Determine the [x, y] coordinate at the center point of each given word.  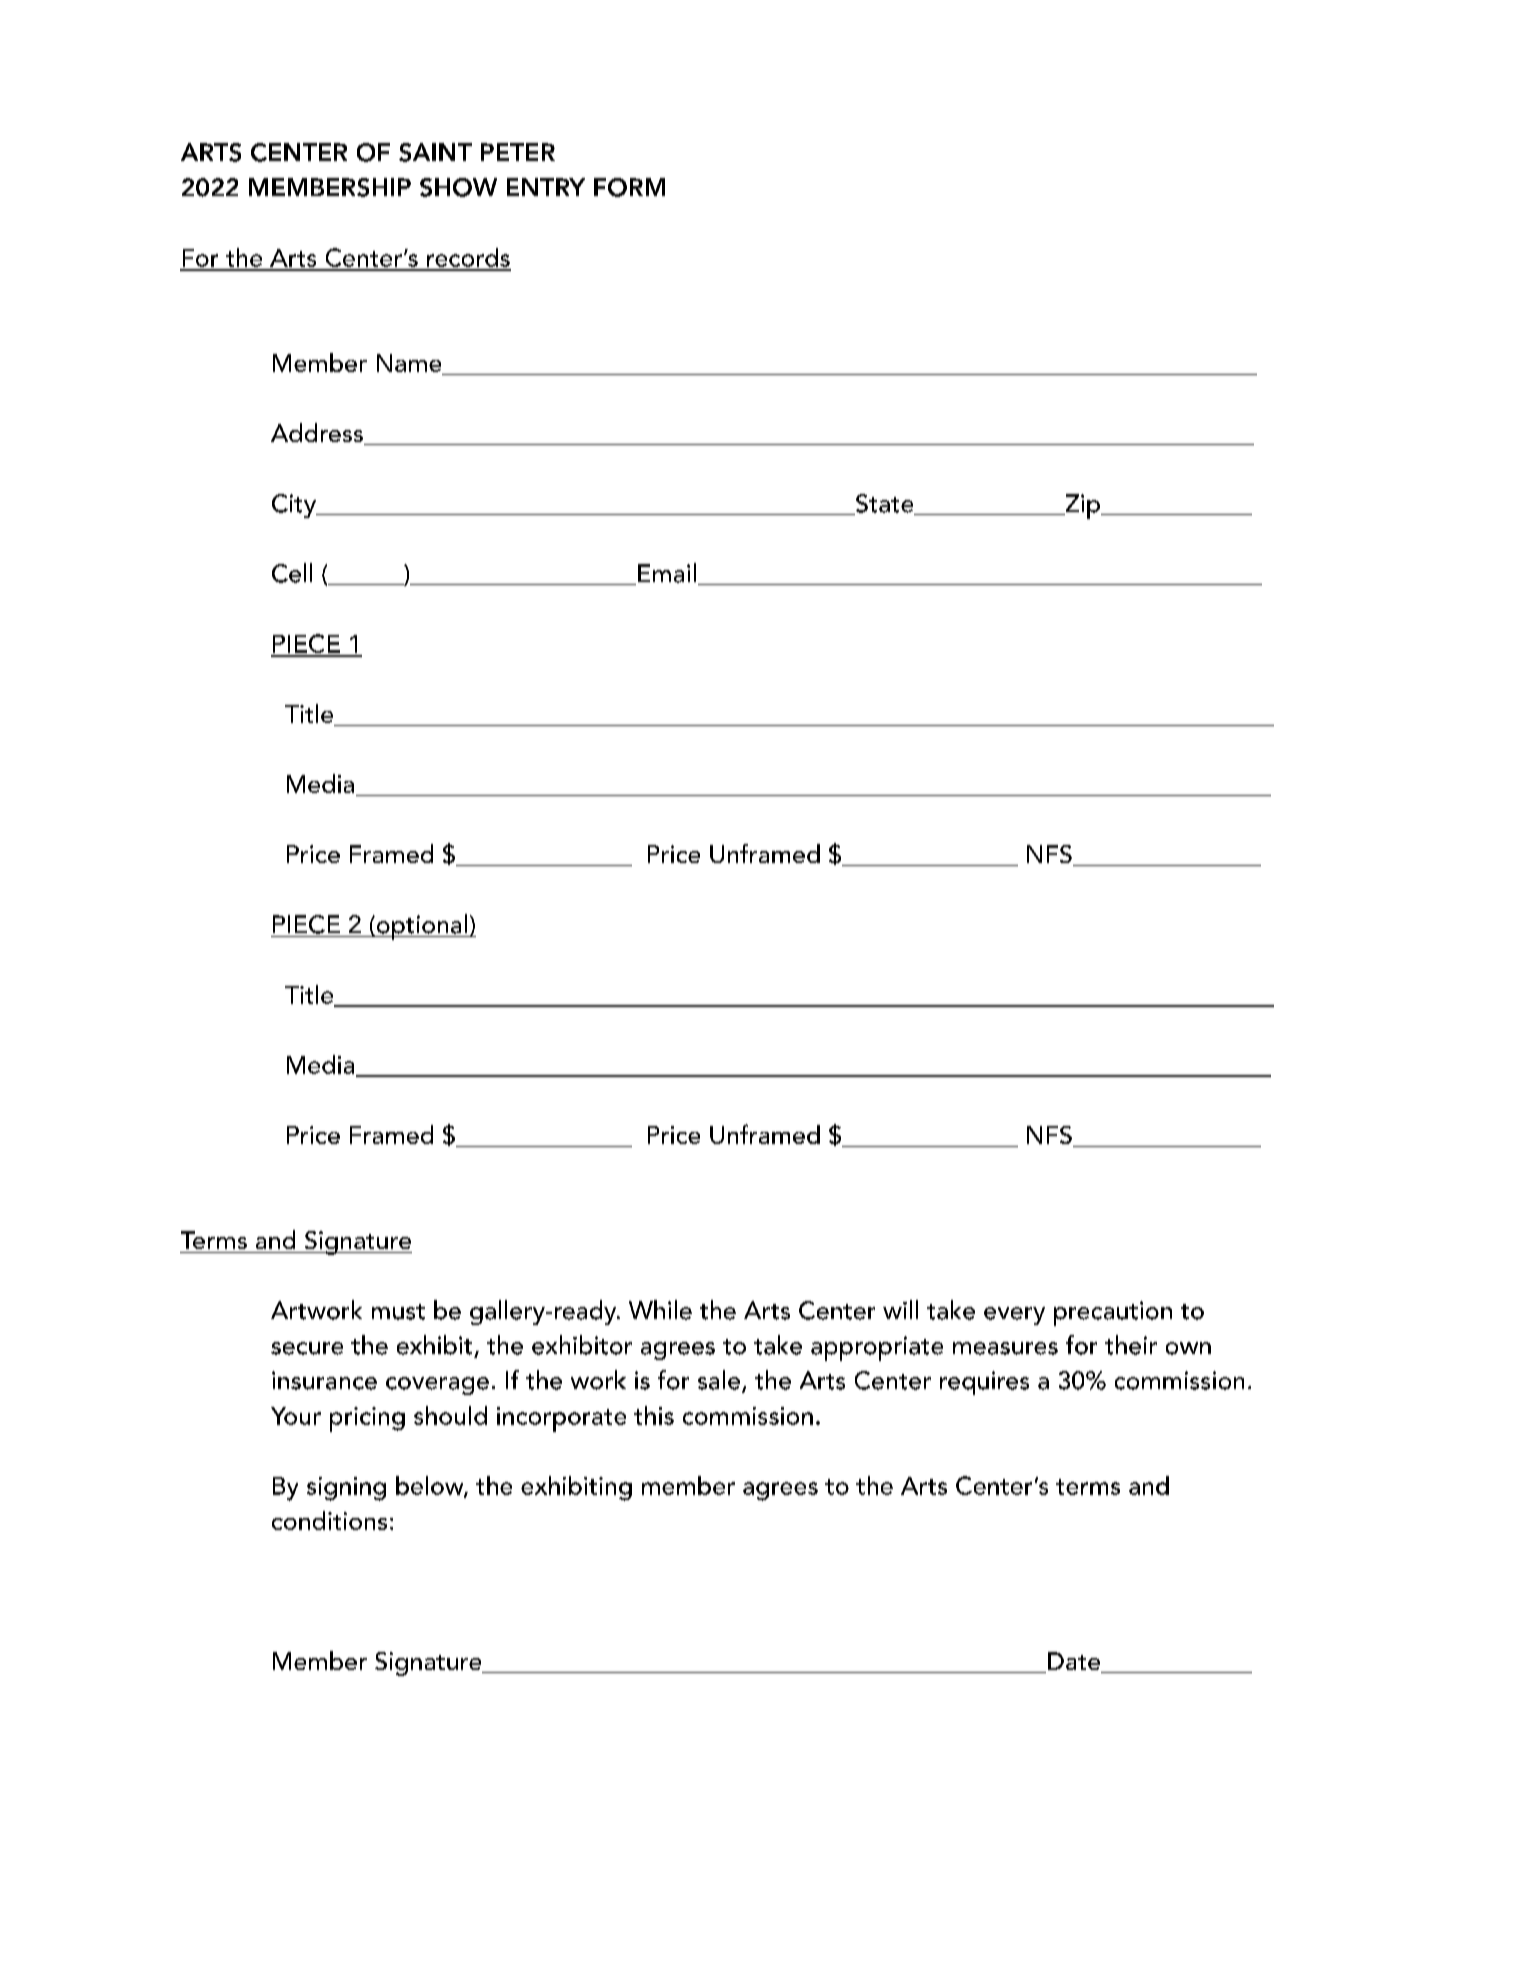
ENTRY [546, 187]
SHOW [458, 187]
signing [346, 1489]
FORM [629, 187]
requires [984, 1383]
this [654, 1415]
